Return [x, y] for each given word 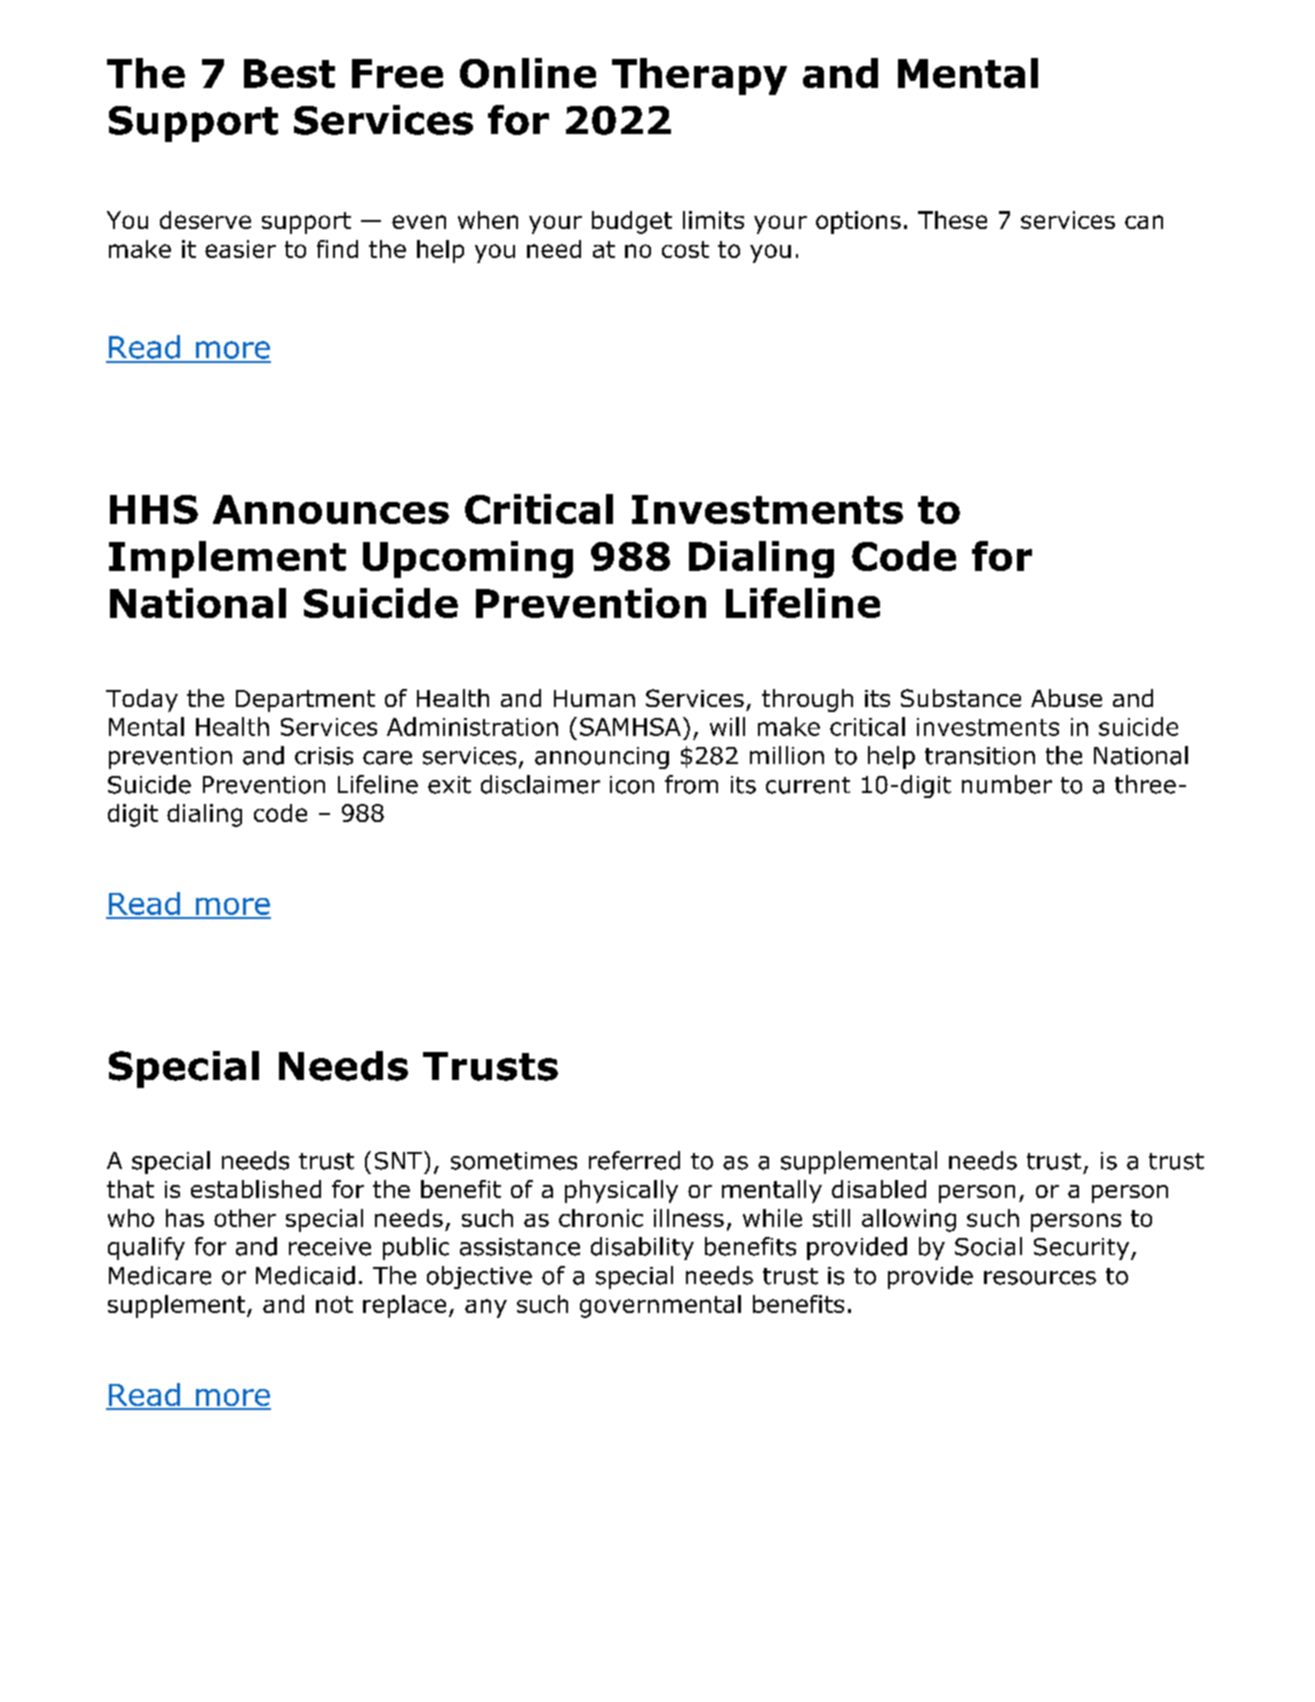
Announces [331, 509]
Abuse [1066, 698]
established [256, 1189]
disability [642, 1248]
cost [685, 249]
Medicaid [305, 1275]
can [1144, 222]
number [1007, 784]
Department [305, 701]
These [952, 220]
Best [289, 73]
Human [594, 698]
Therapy [699, 76]
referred [634, 1160]
